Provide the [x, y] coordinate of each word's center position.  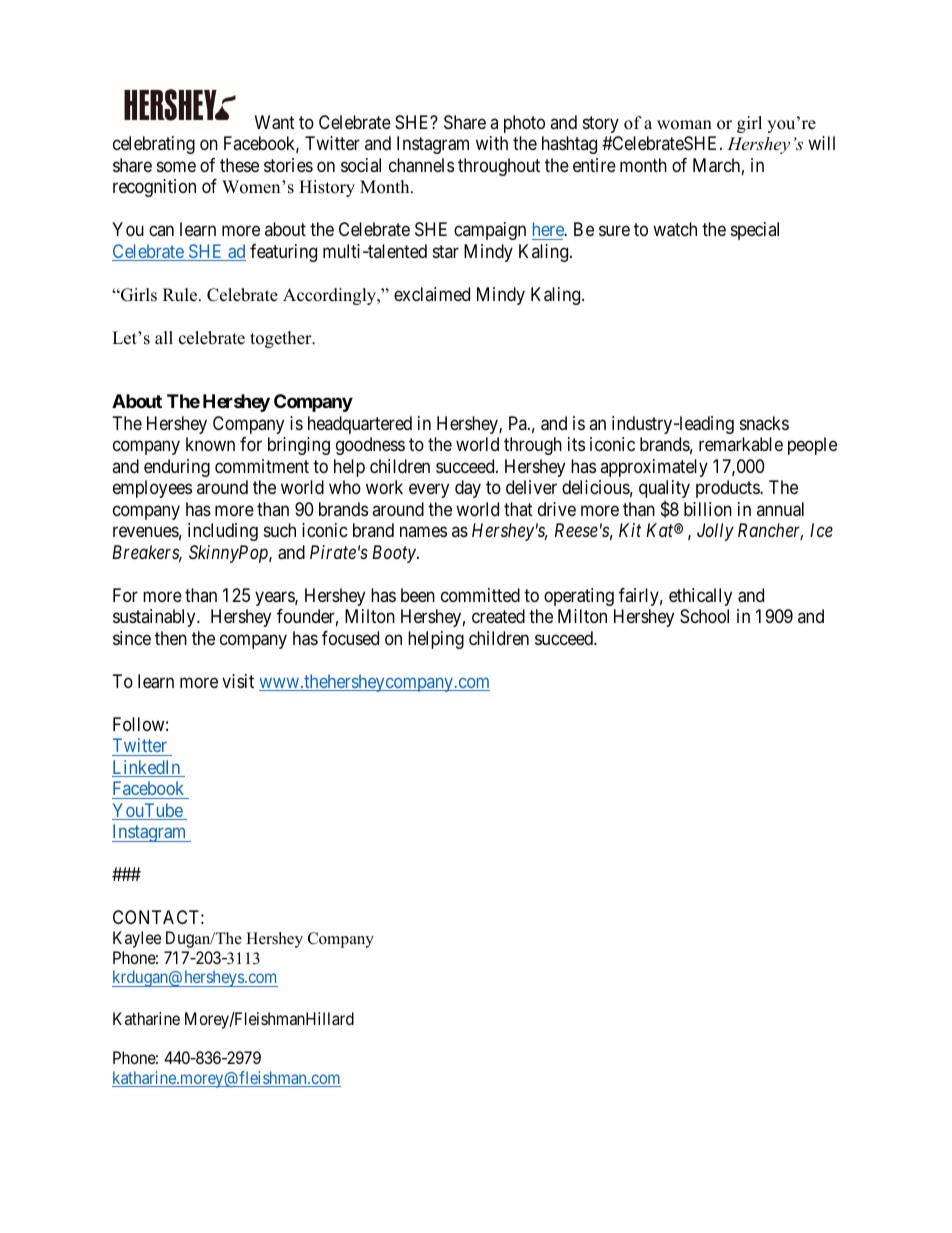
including [223, 532]
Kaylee [137, 939]
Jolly [715, 532]
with [492, 143]
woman [684, 125]
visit [238, 681]
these [239, 165]
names [423, 532]
